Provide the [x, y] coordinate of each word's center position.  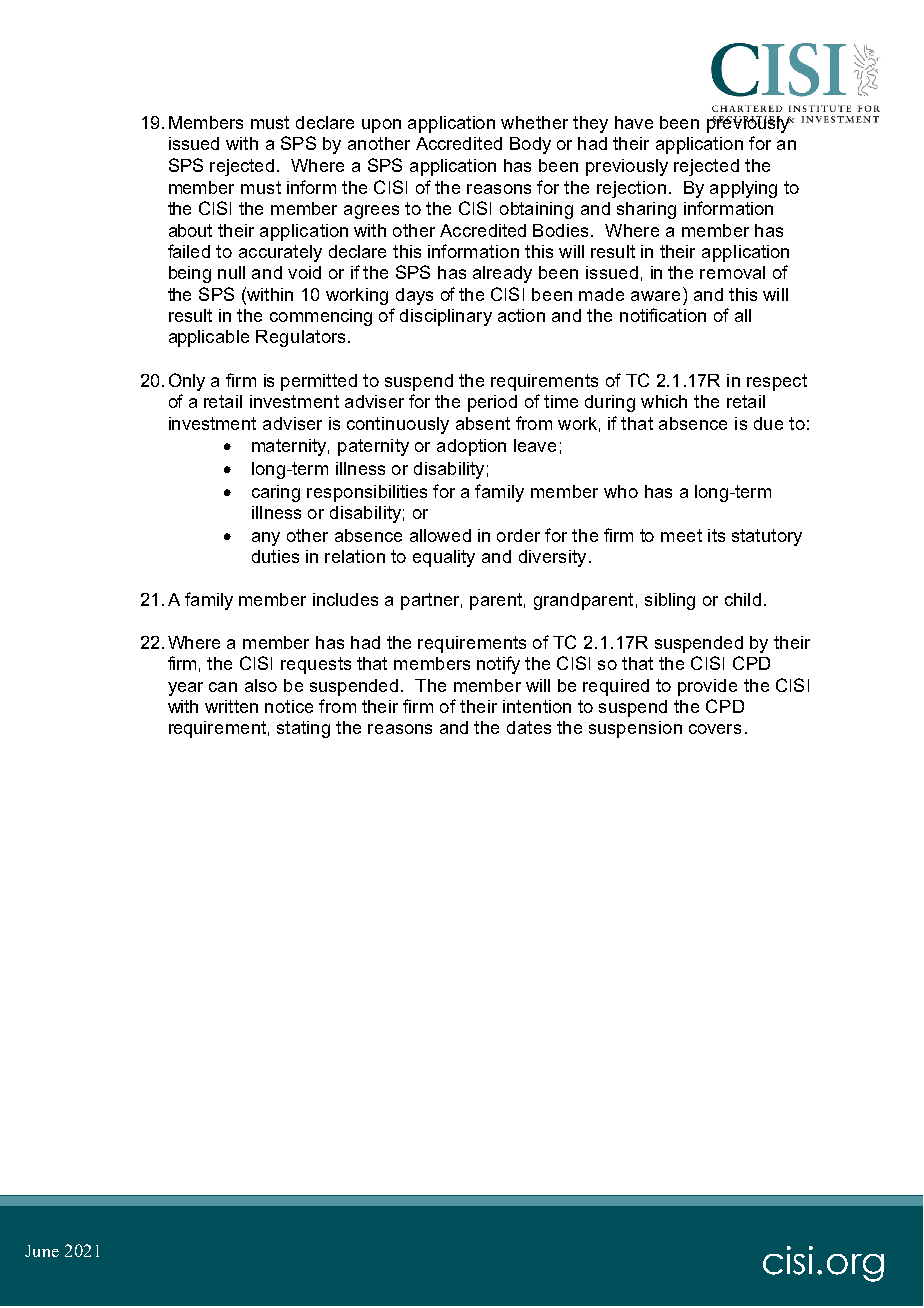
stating [303, 729]
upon [381, 126]
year [185, 689]
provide [707, 687]
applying [743, 189]
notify [498, 665]
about [190, 230]
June [42, 1251]
